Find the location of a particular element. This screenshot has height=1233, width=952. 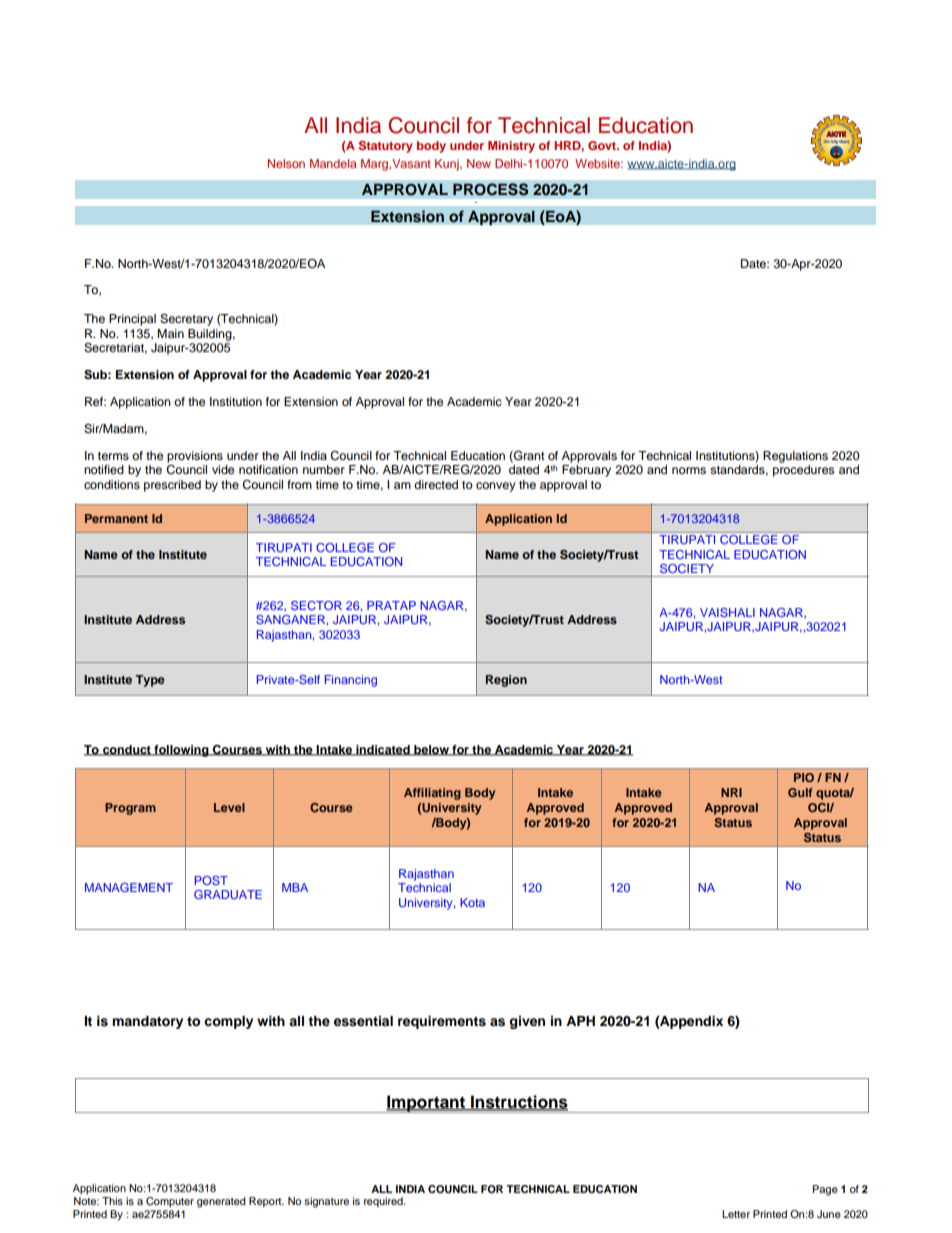

New is located at coordinates (479, 163).
